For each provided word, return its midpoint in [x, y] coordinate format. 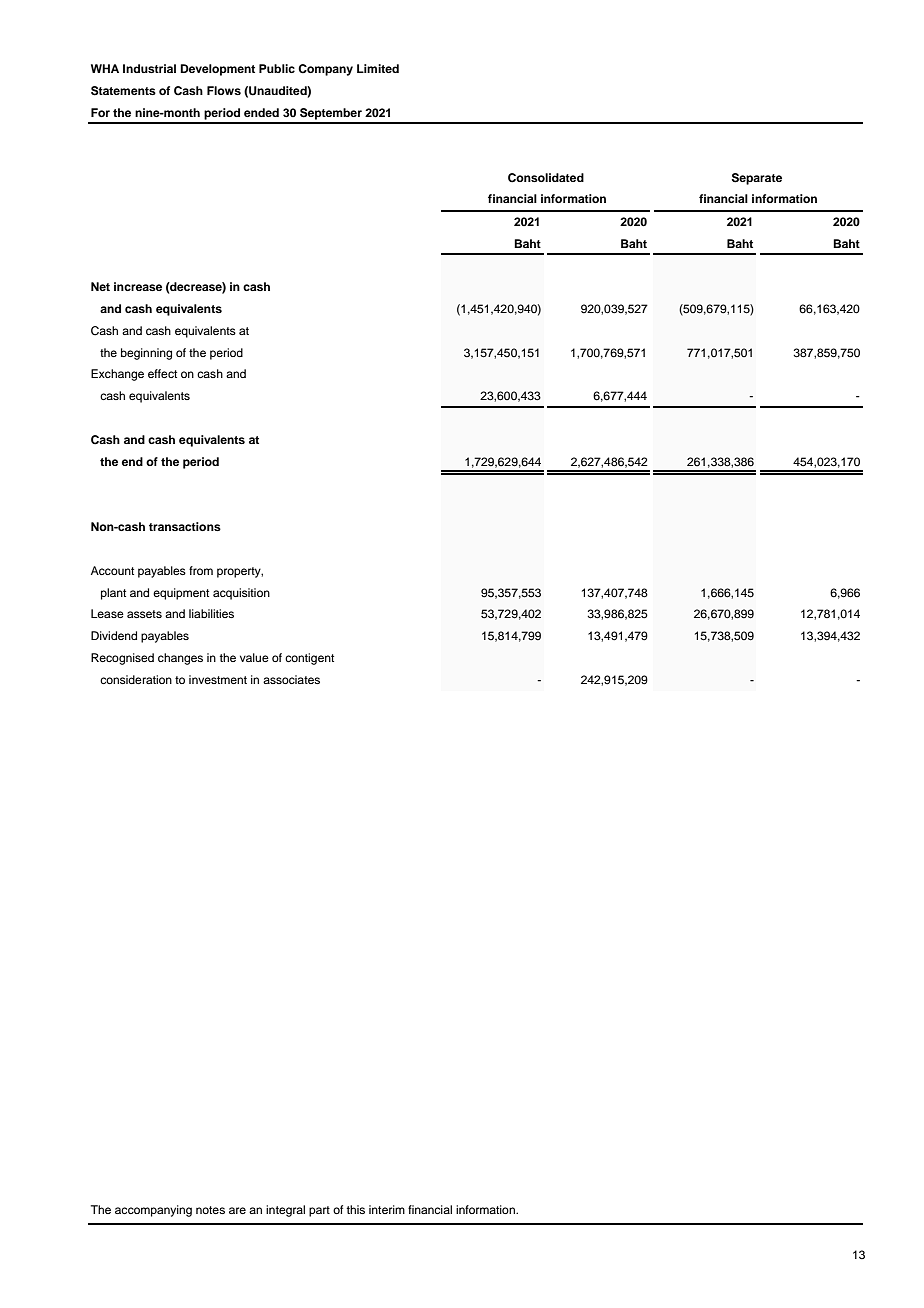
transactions [185, 526]
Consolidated [546, 178]
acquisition [241, 594]
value [254, 657]
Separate [757, 179]
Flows [224, 90]
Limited [378, 68]
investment [218, 679]
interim [387, 1209]
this [355, 1209]
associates [291, 679]
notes [210, 1210]
